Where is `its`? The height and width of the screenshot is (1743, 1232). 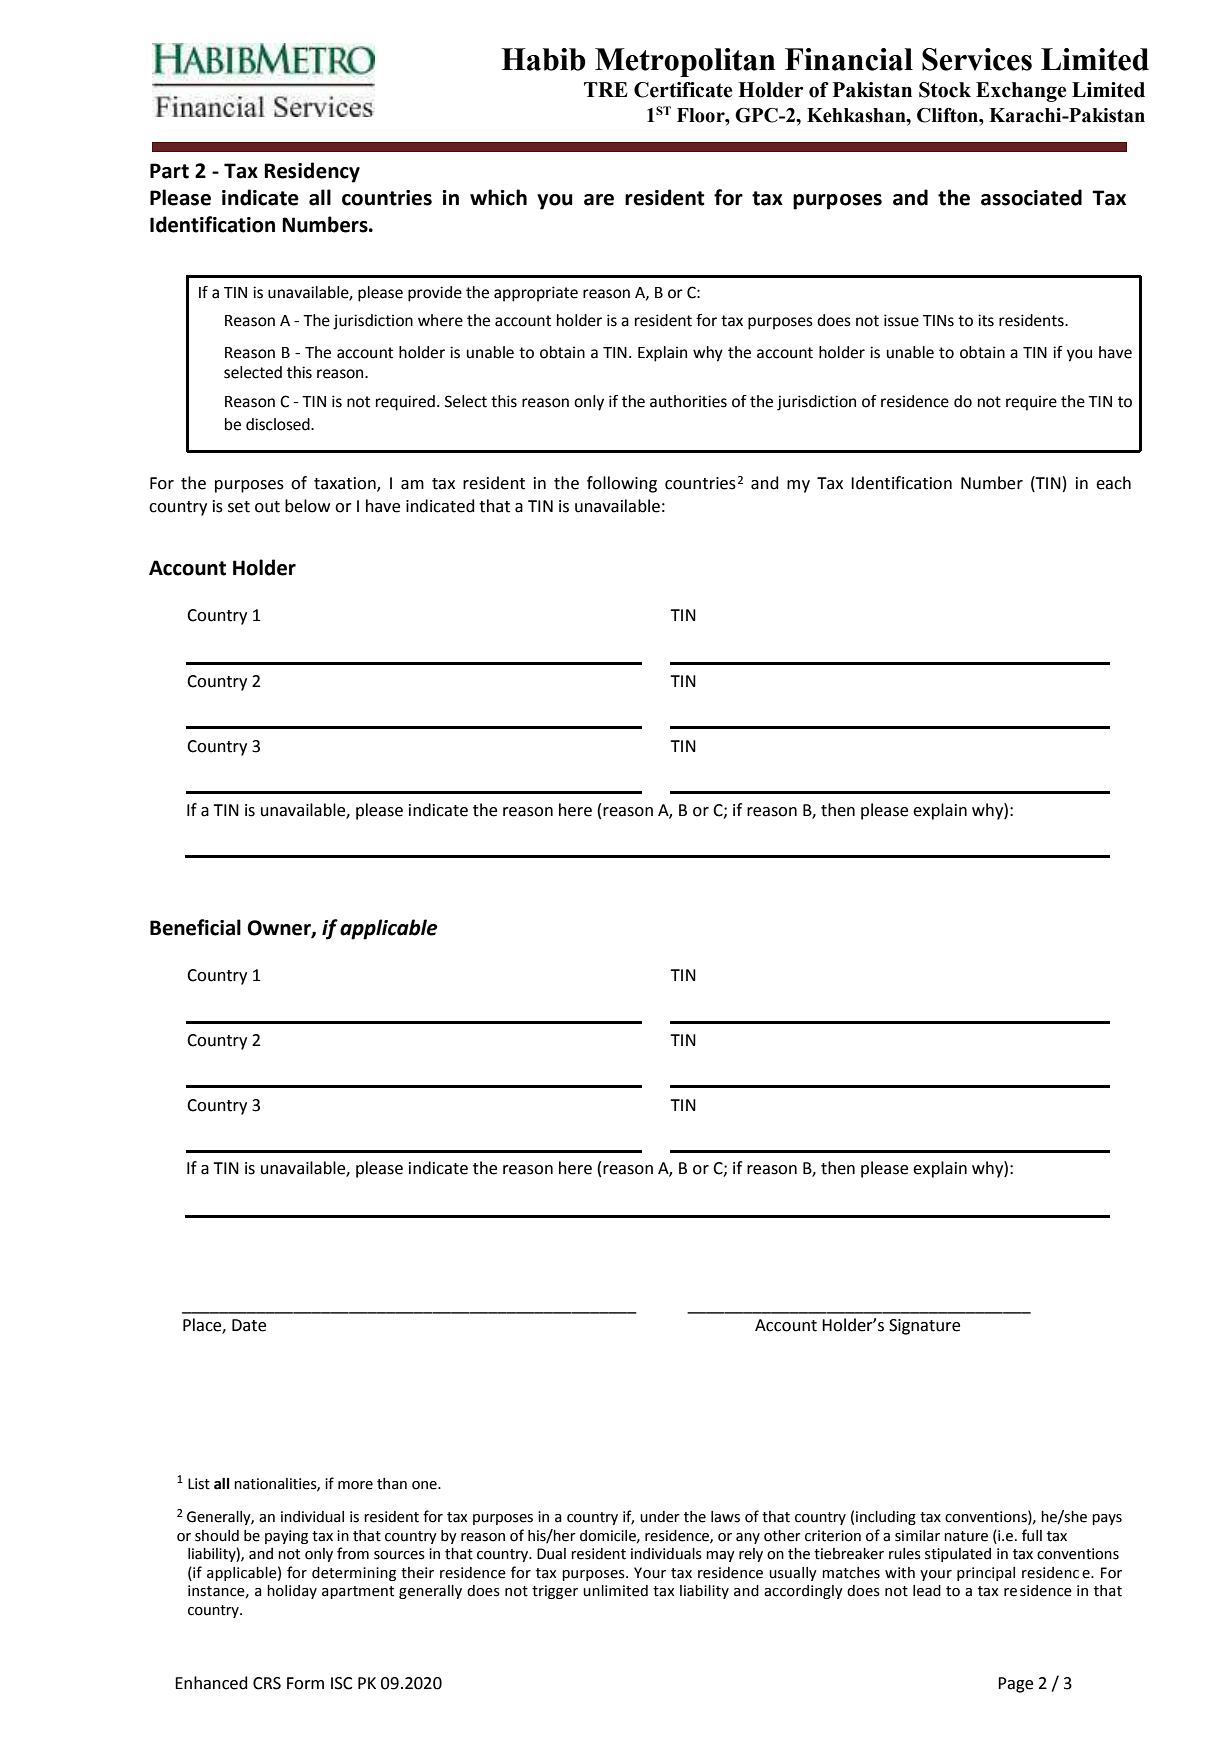 its is located at coordinates (986, 320).
